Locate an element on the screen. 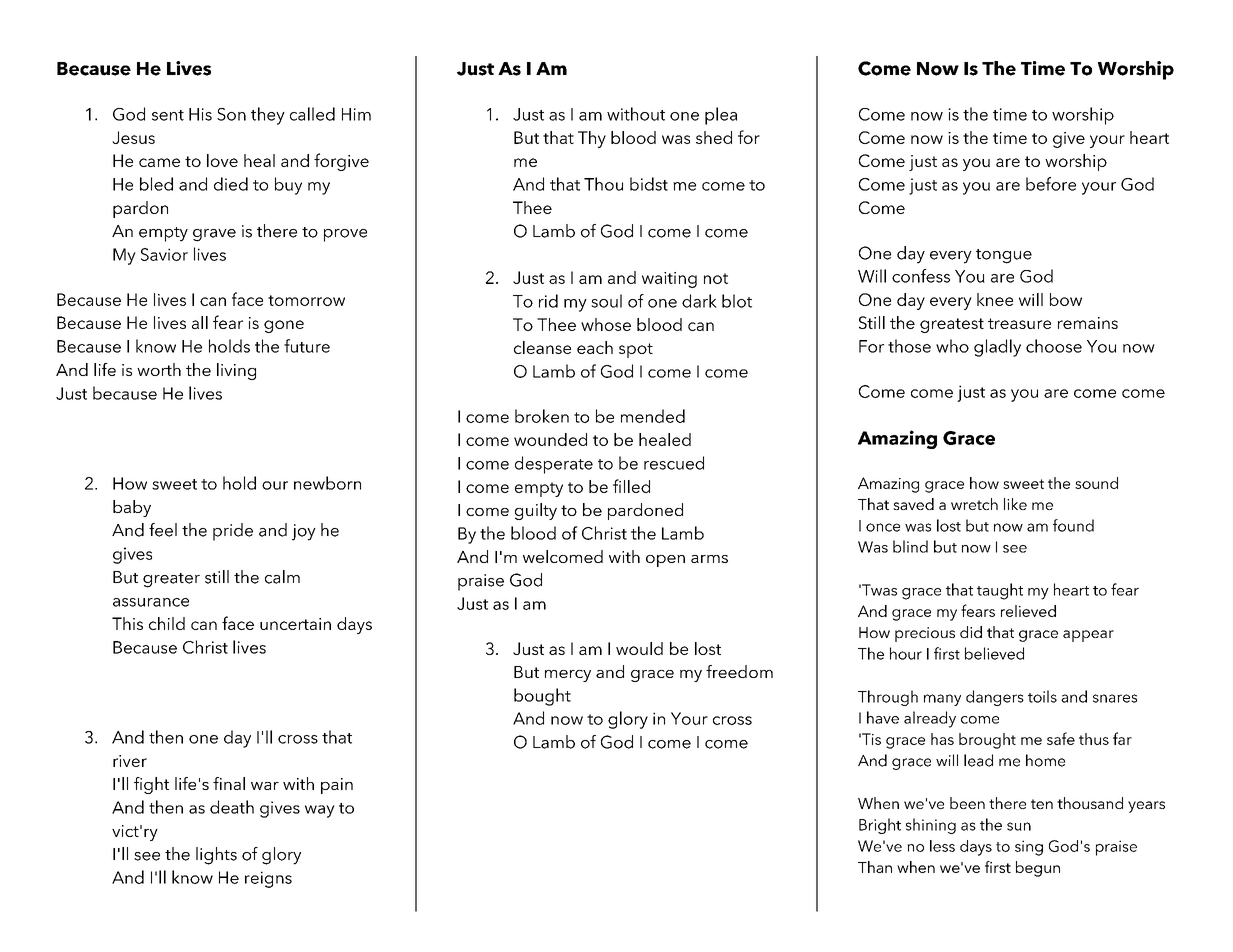 The width and height of the screenshot is (1233, 952). lights is located at coordinates (216, 856).
